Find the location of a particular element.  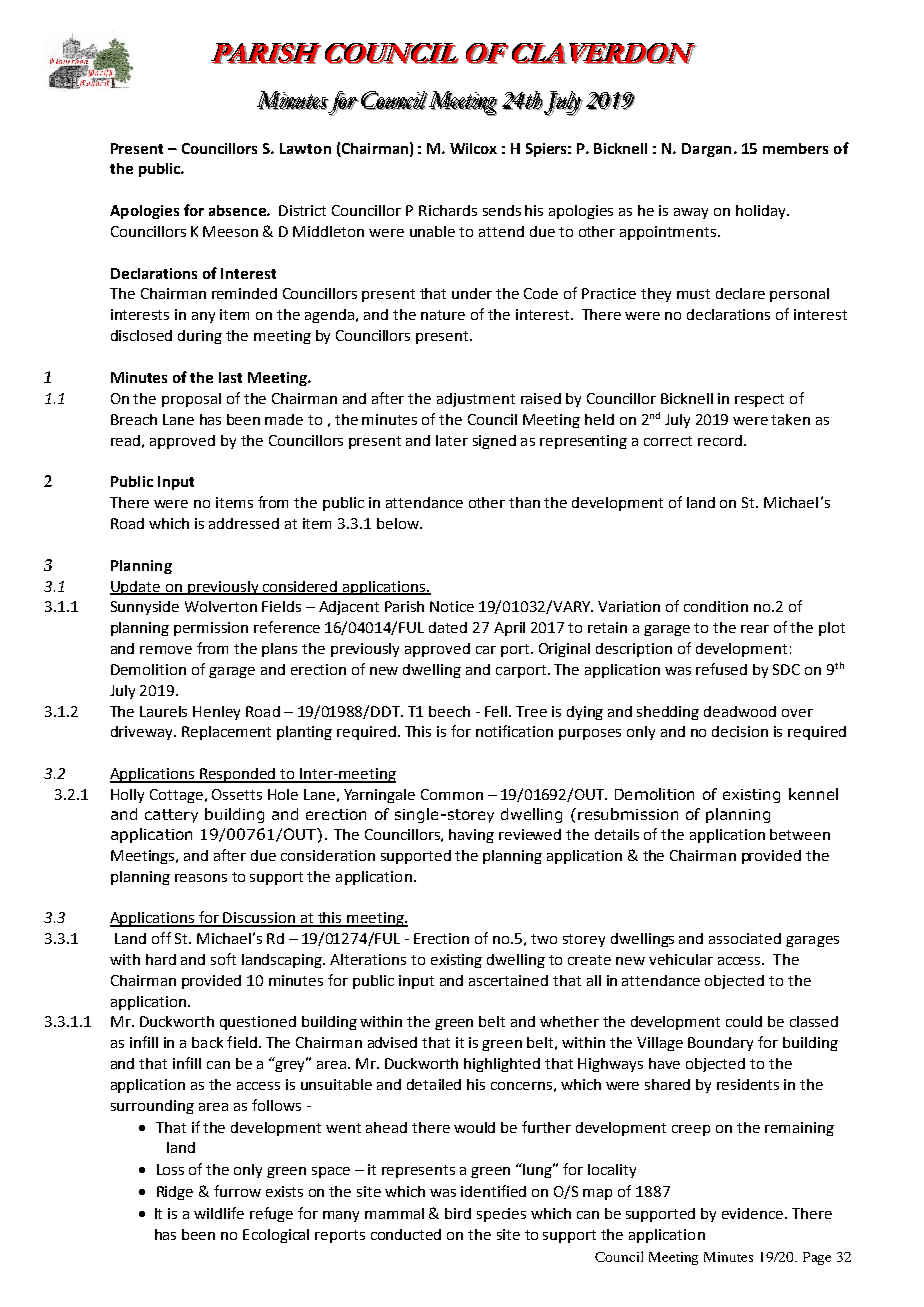

absence is located at coordinates (238, 210).
